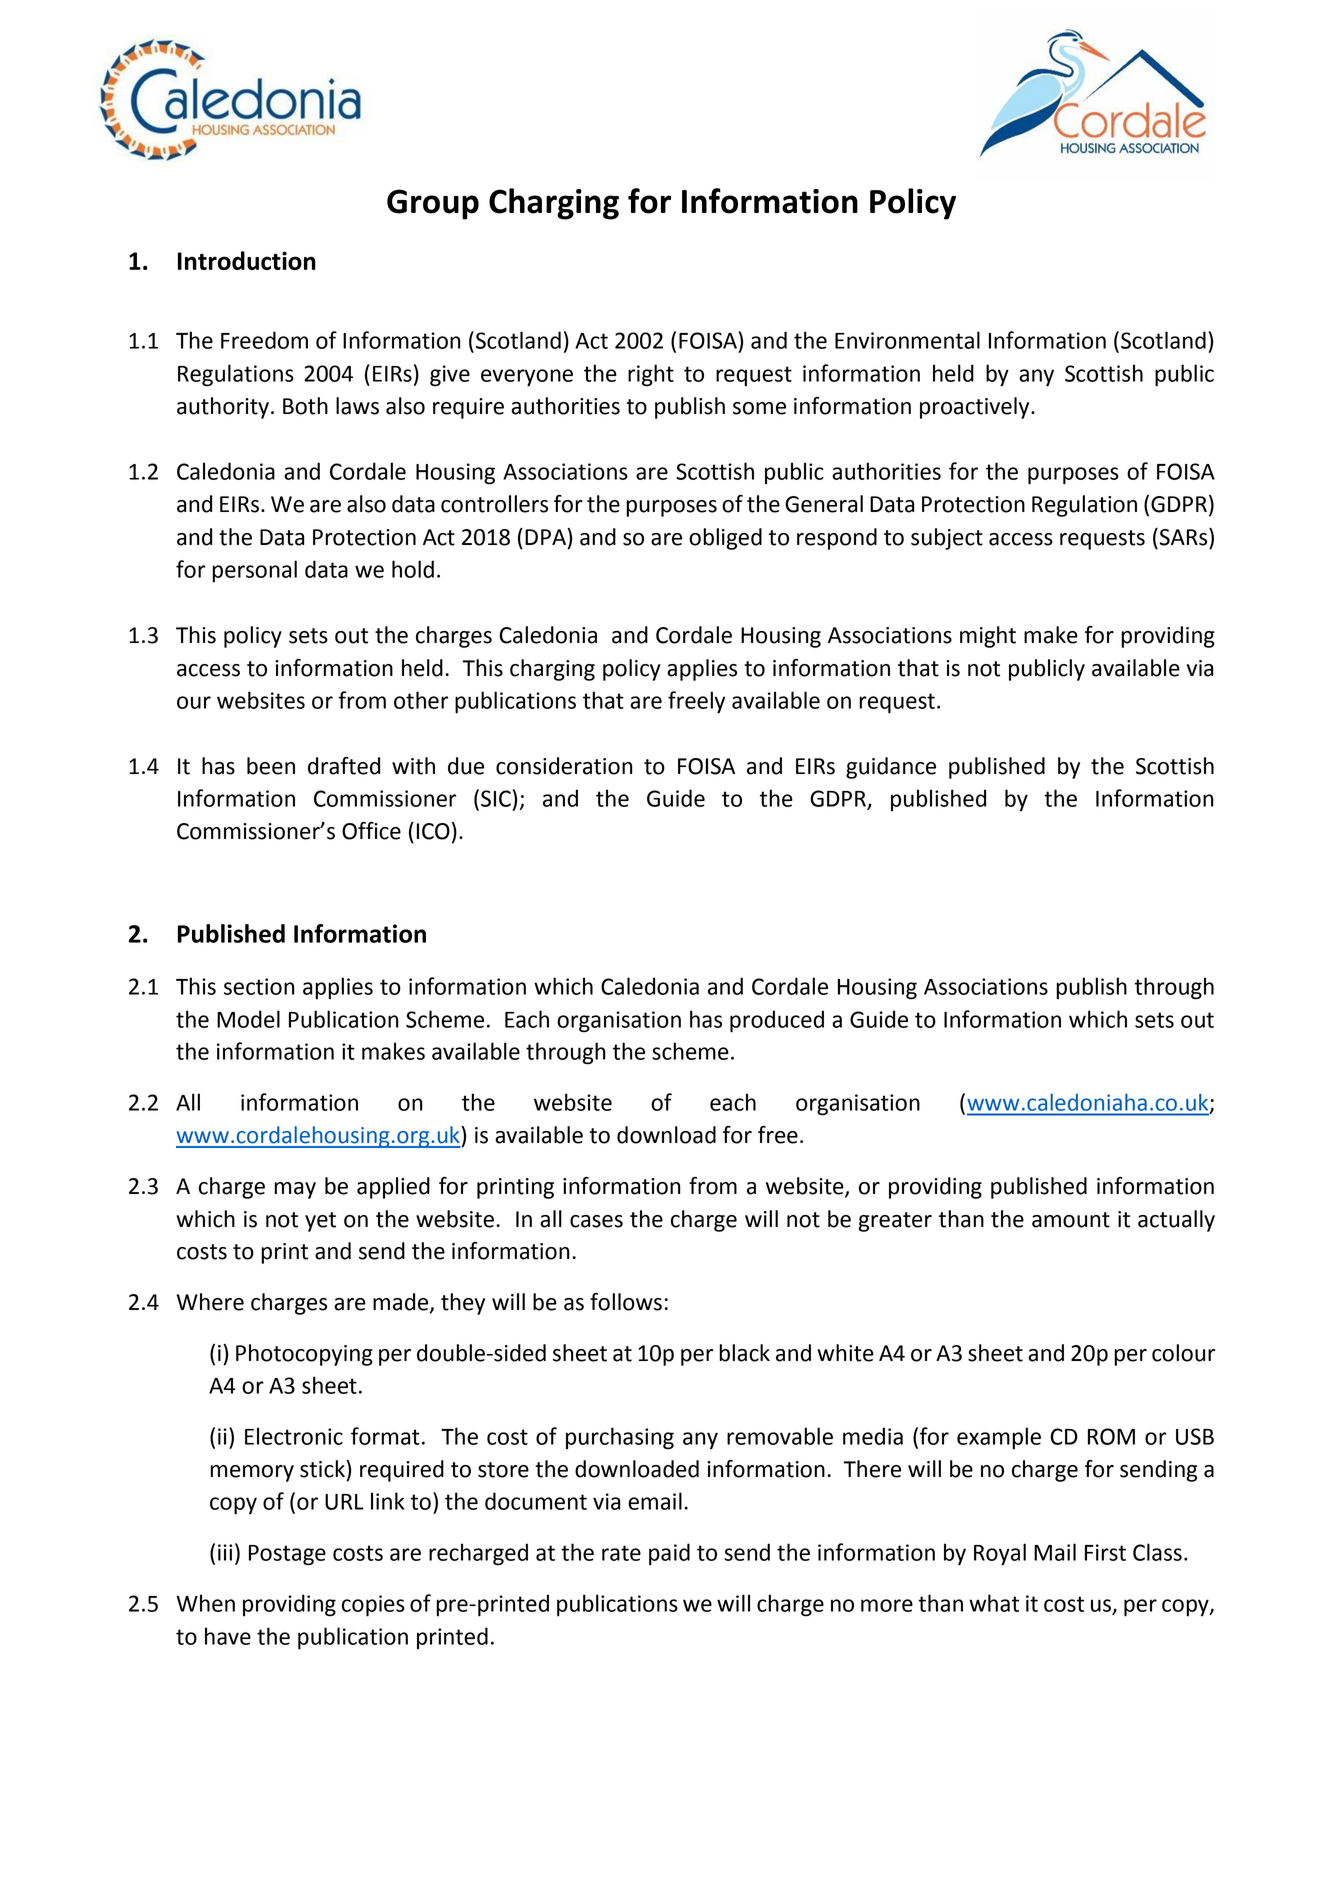  What do you see at coordinates (777, 1021) in the screenshot?
I see `produced` at bounding box center [777, 1021].
